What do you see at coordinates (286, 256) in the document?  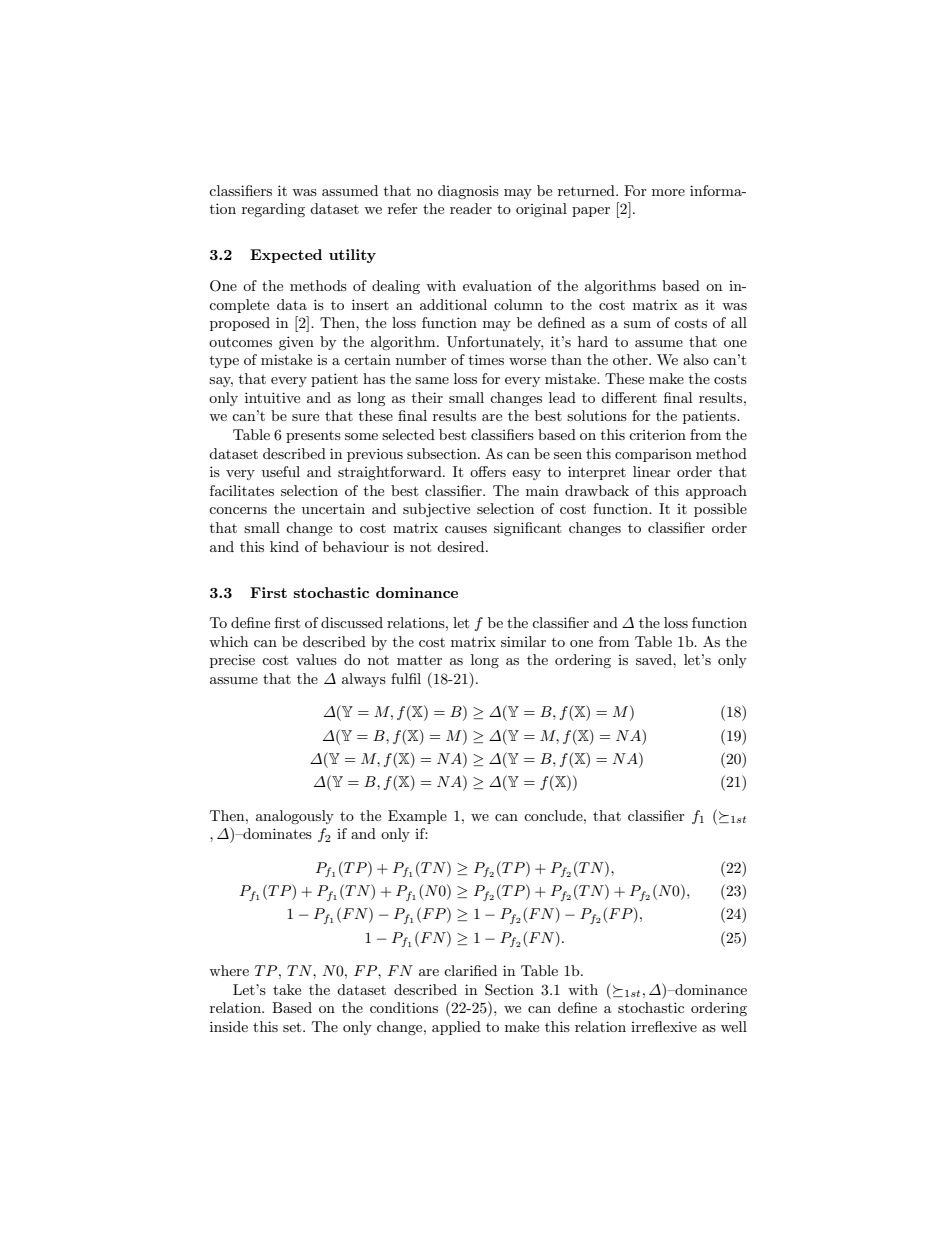 I see `Expected` at bounding box center [286, 256].
